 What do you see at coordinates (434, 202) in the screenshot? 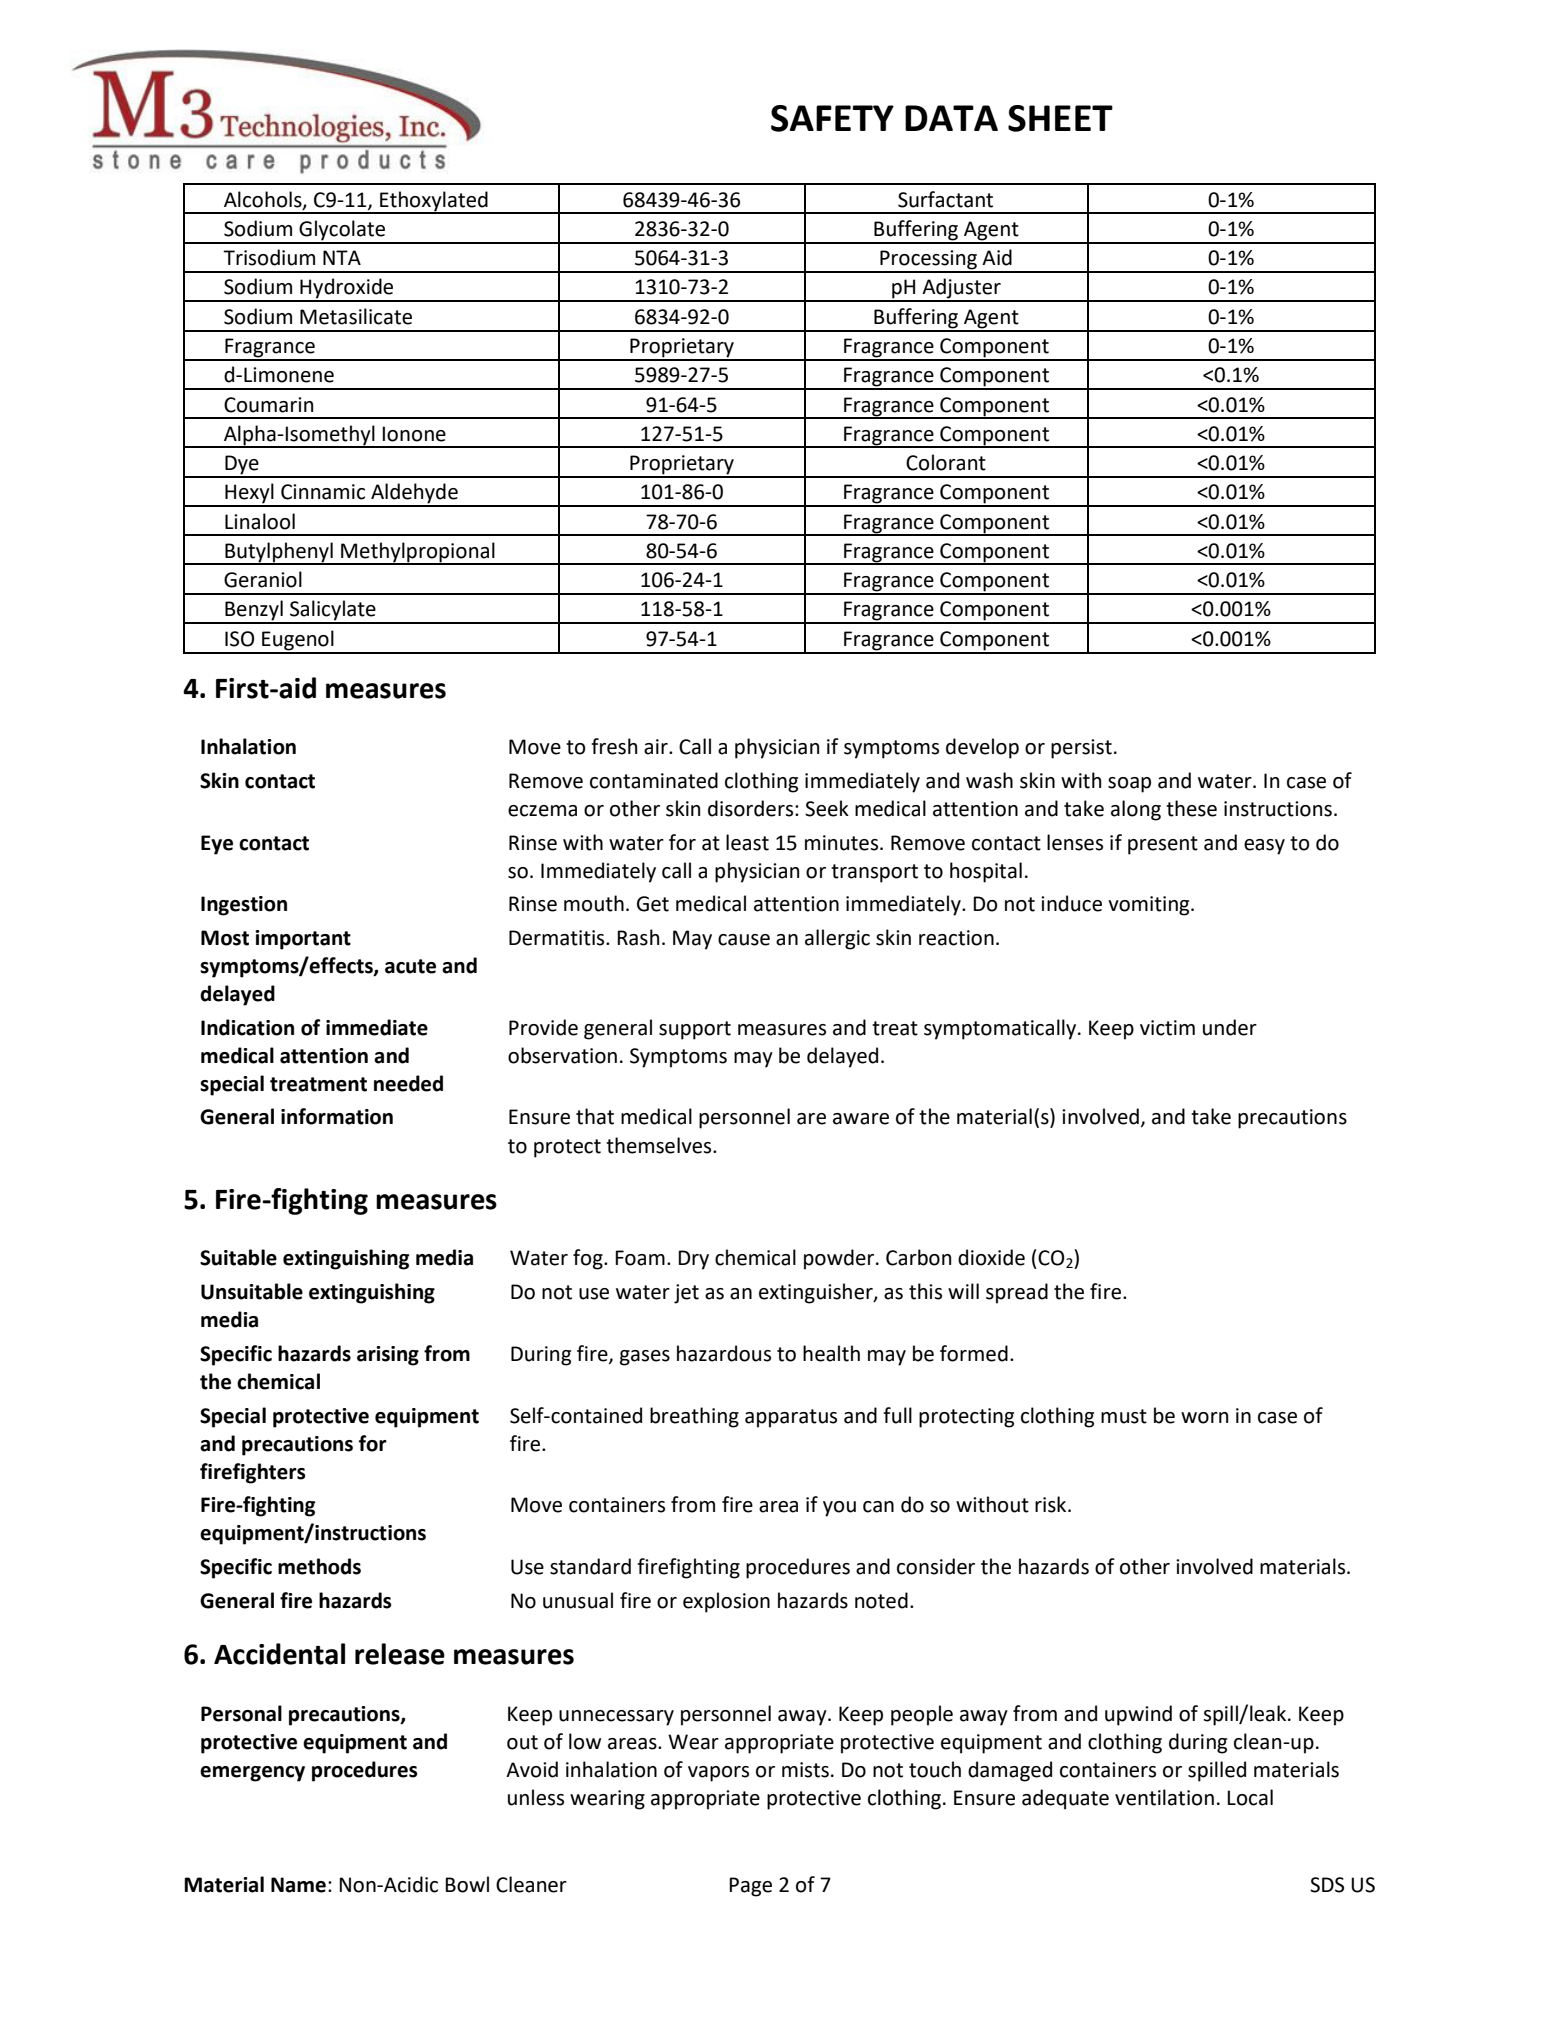
I see `Ethoxylated` at bounding box center [434, 202].
